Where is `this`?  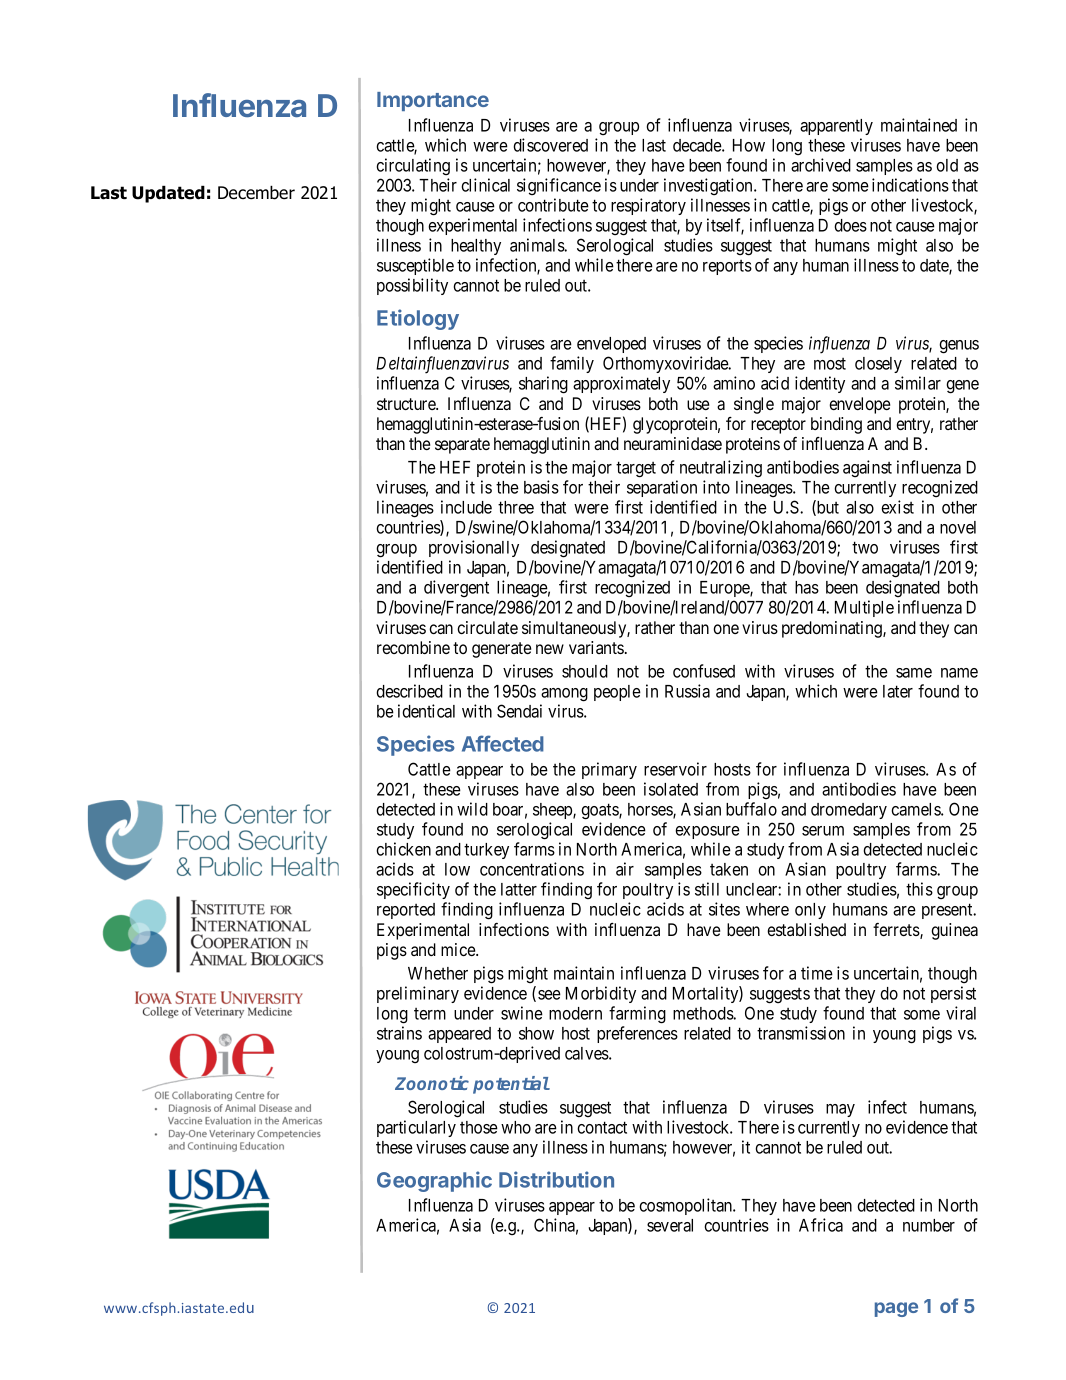 this is located at coordinates (919, 889).
